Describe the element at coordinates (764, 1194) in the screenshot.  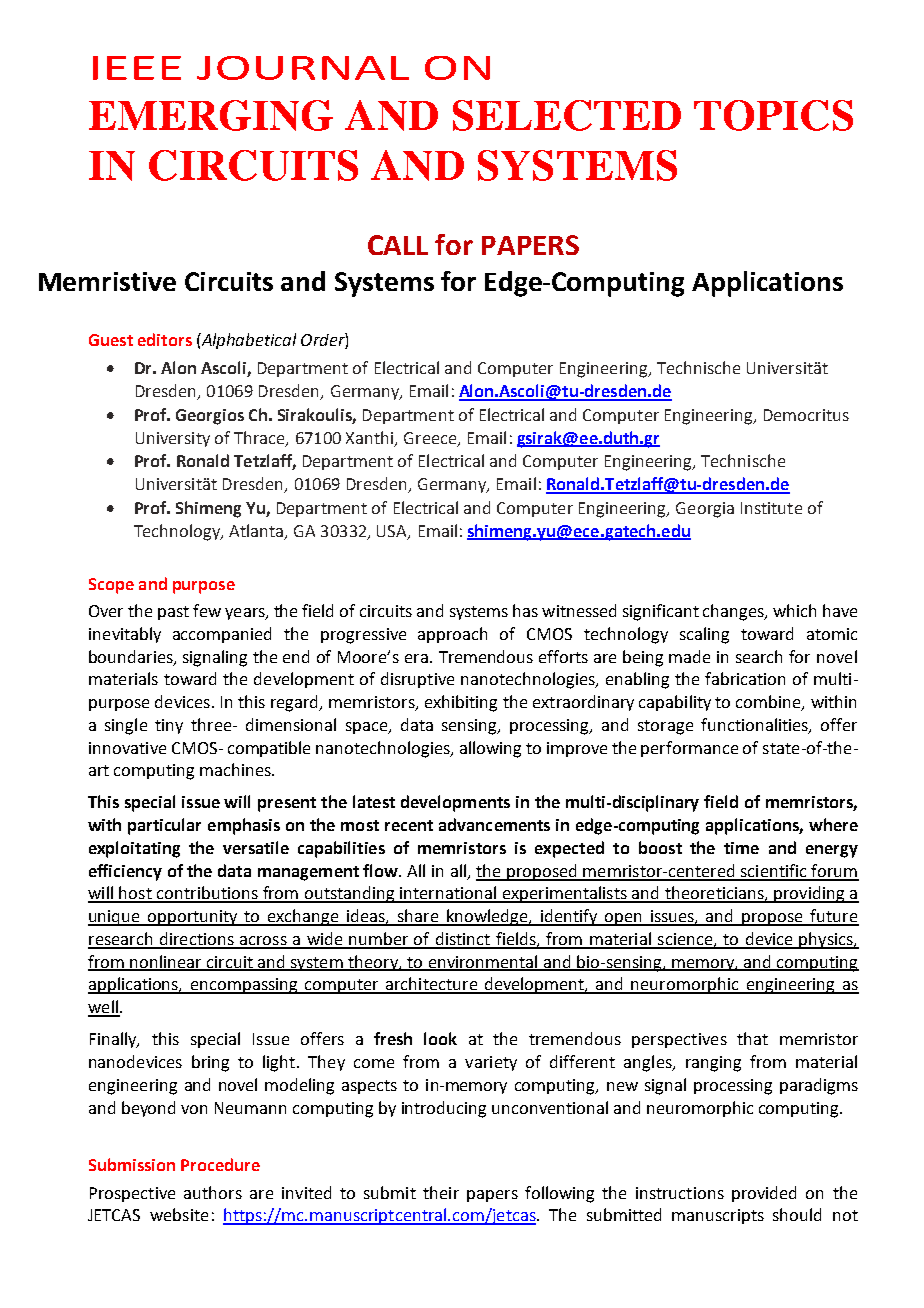
I see `provided` at that location.
